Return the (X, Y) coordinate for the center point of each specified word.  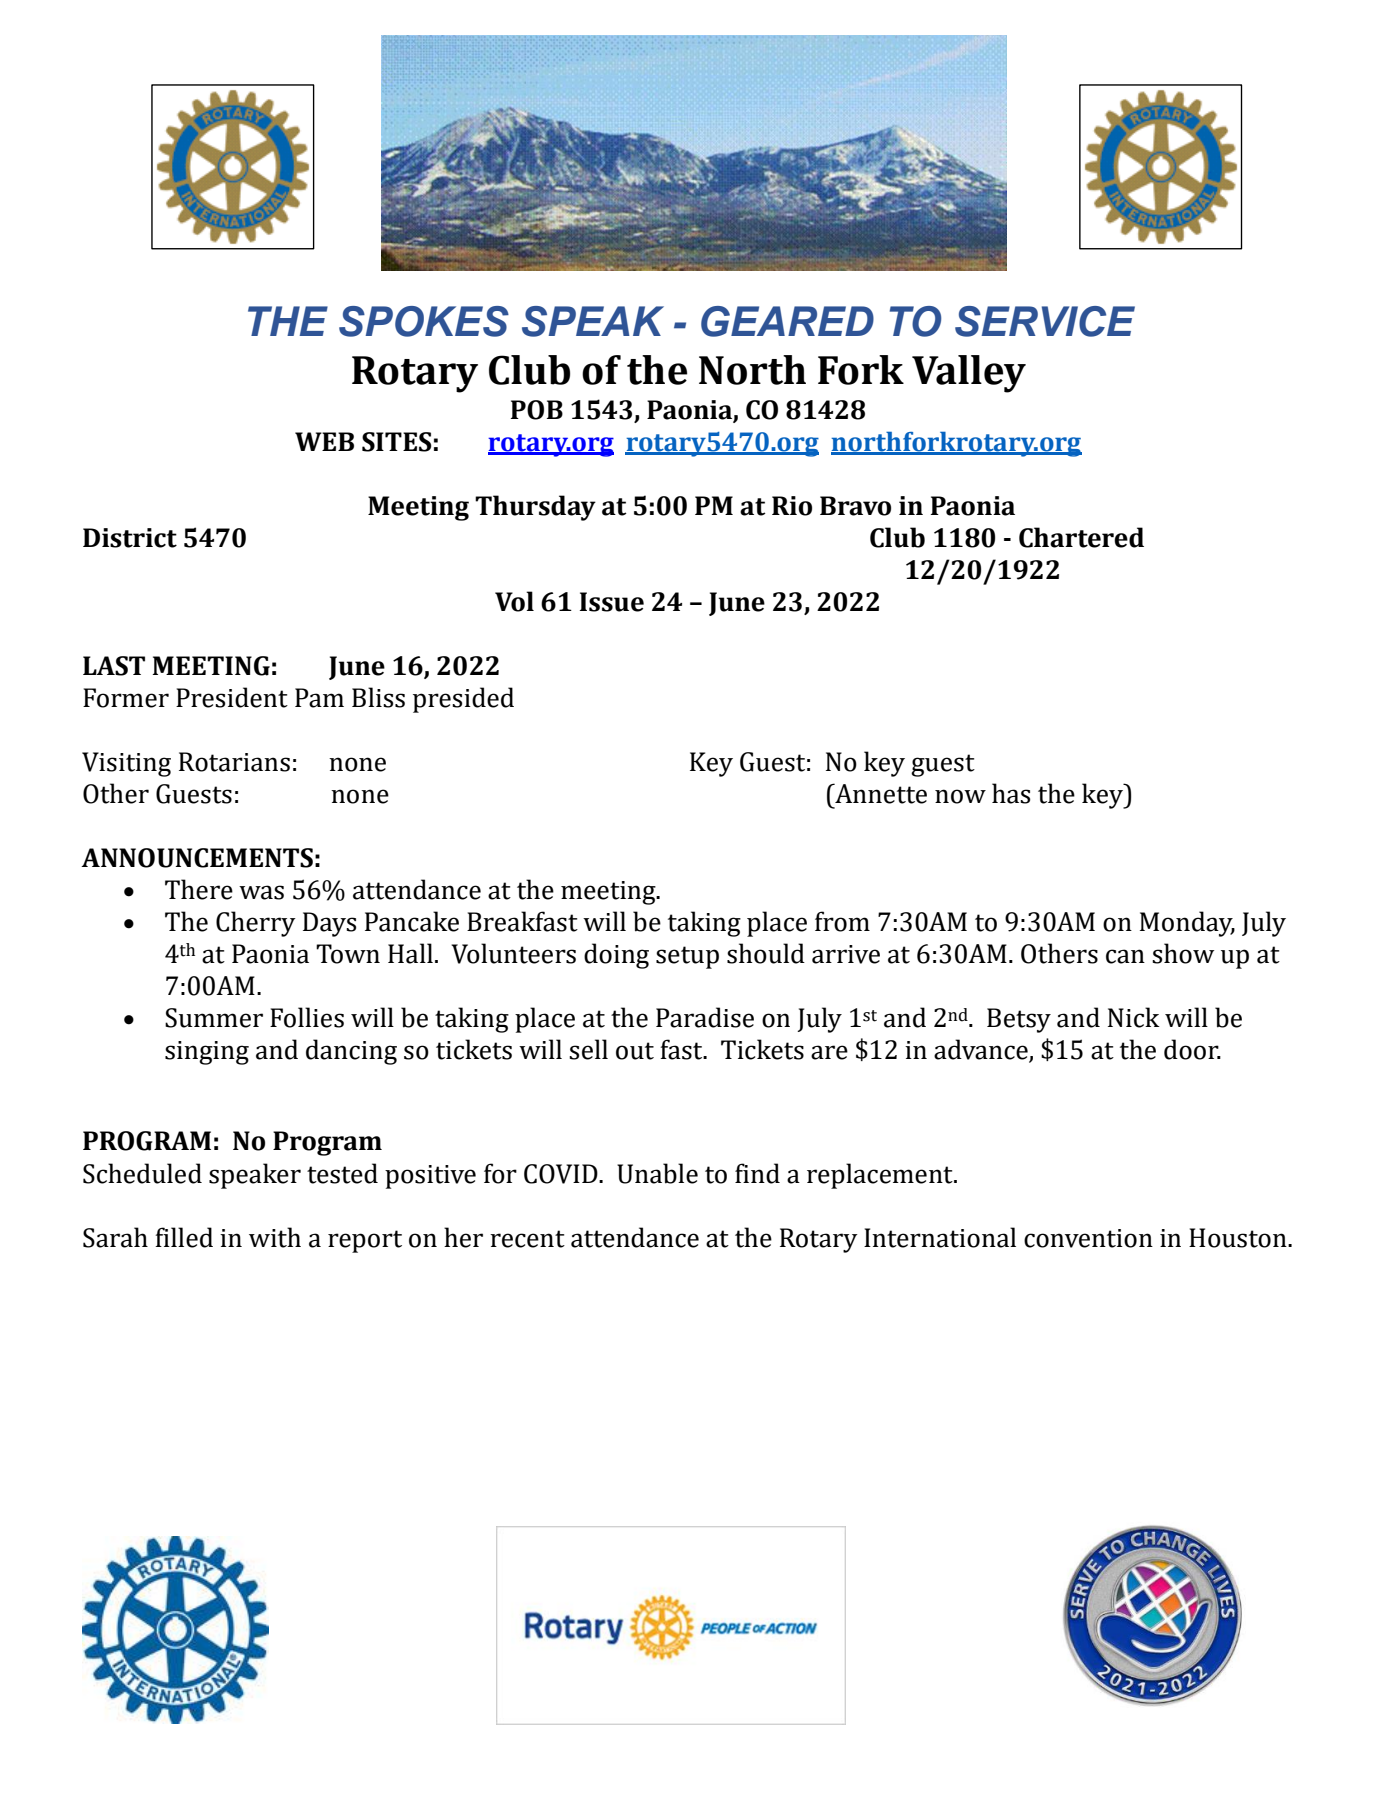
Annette (880, 793)
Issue (612, 602)
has (1011, 793)
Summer (214, 1018)
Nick (1134, 1017)
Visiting (126, 764)
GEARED (787, 321)
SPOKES (424, 321)
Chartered (1081, 537)
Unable (657, 1173)
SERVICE (1045, 321)
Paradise (705, 1017)
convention (1088, 1238)
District (130, 538)
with (275, 1237)
